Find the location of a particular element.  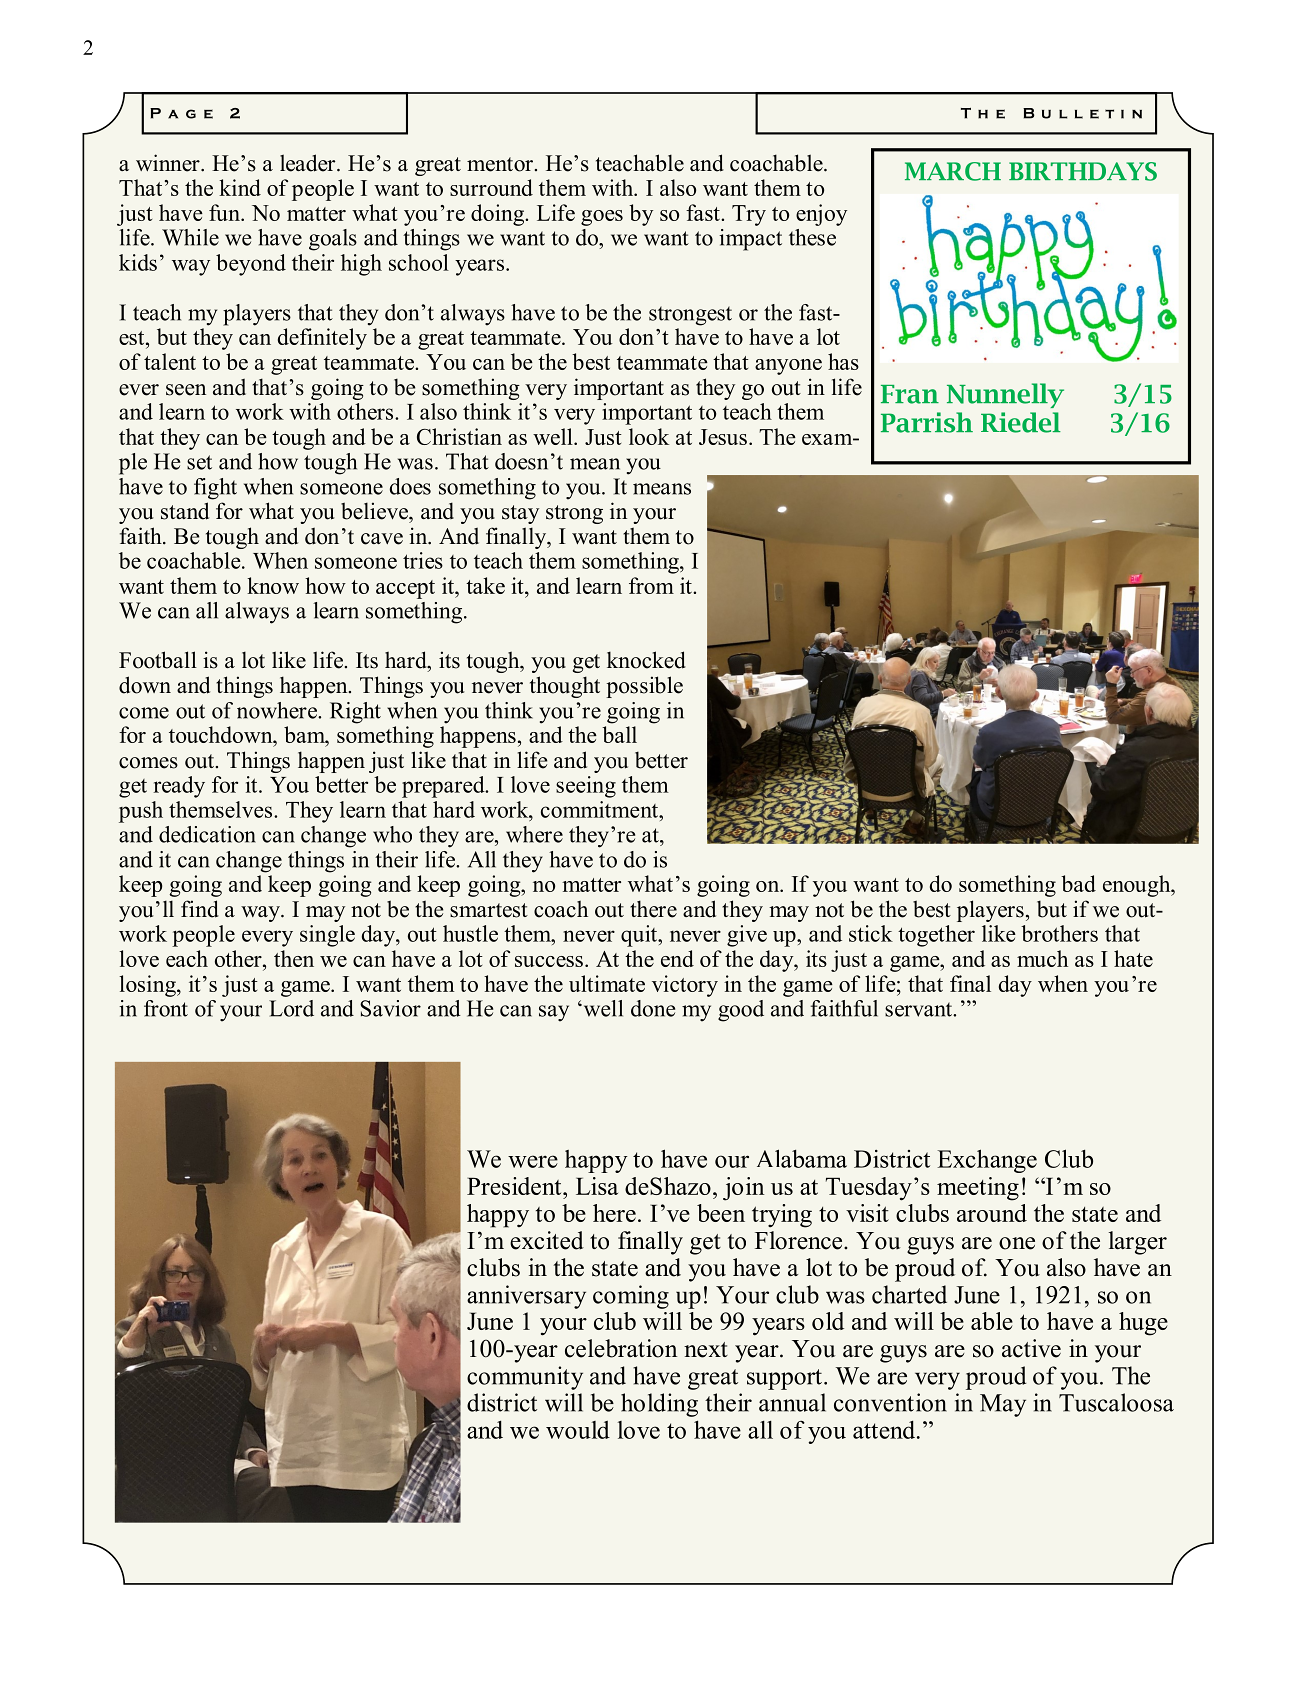

BIRTHDAYS is located at coordinates (1083, 171).
